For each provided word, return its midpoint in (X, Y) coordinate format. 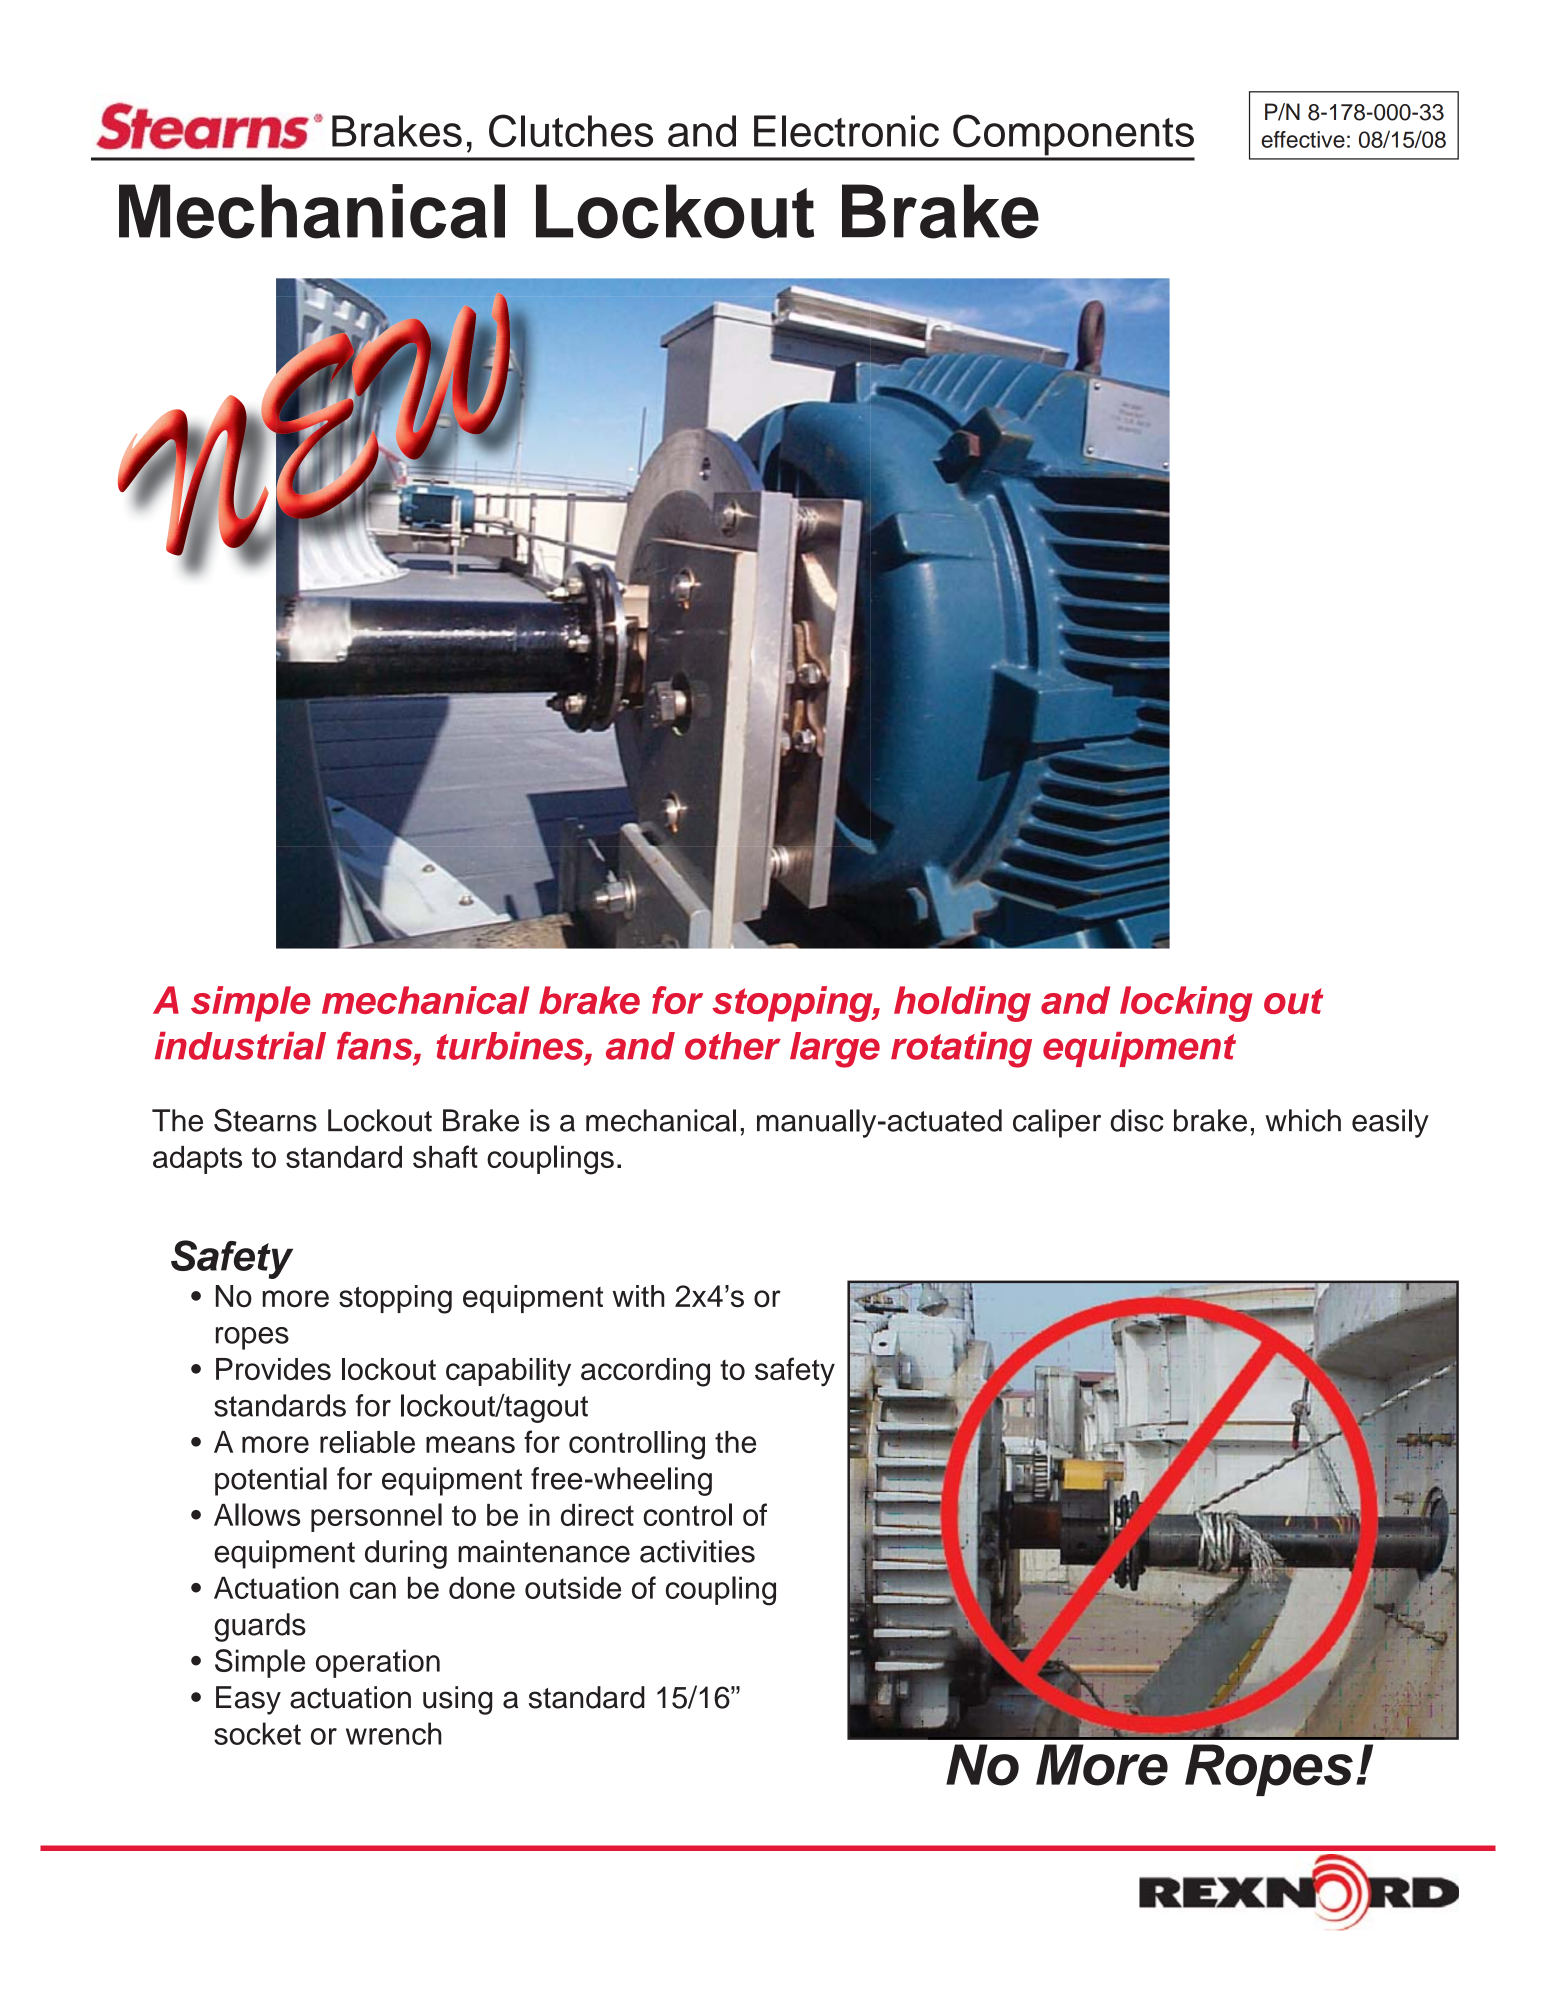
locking (1186, 1004)
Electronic (846, 131)
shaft (445, 1156)
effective (1303, 139)
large (835, 1050)
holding (962, 1004)
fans (376, 1045)
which (1303, 1120)
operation (378, 1663)
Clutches (571, 131)
